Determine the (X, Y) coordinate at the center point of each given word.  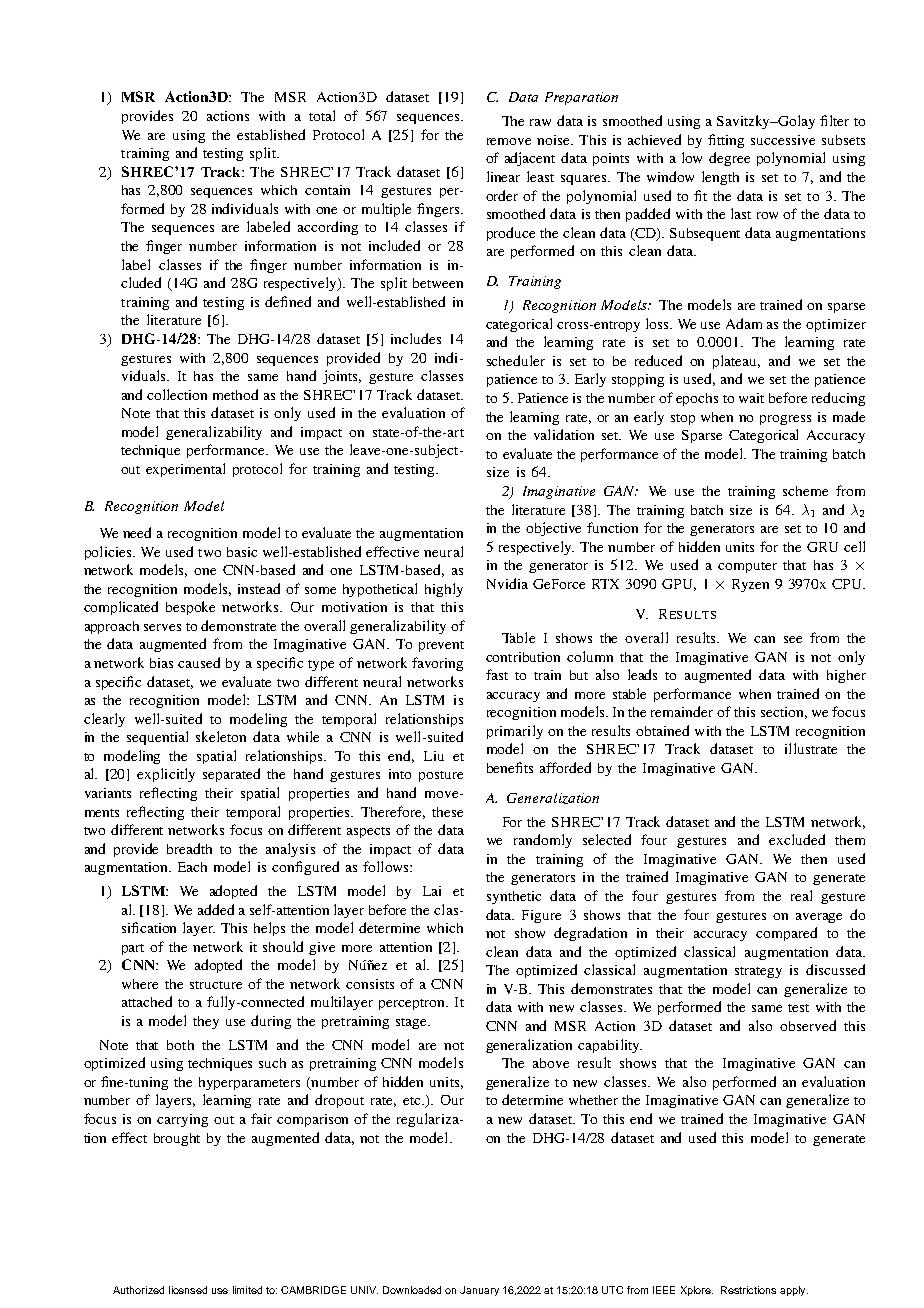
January (479, 1291)
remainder (682, 711)
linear (503, 176)
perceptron (413, 1004)
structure (216, 985)
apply (794, 1291)
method (235, 394)
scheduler (516, 360)
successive (783, 140)
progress (785, 420)
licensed (188, 1290)
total (322, 115)
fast (497, 674)
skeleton (221, 736)
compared (786, 934)
